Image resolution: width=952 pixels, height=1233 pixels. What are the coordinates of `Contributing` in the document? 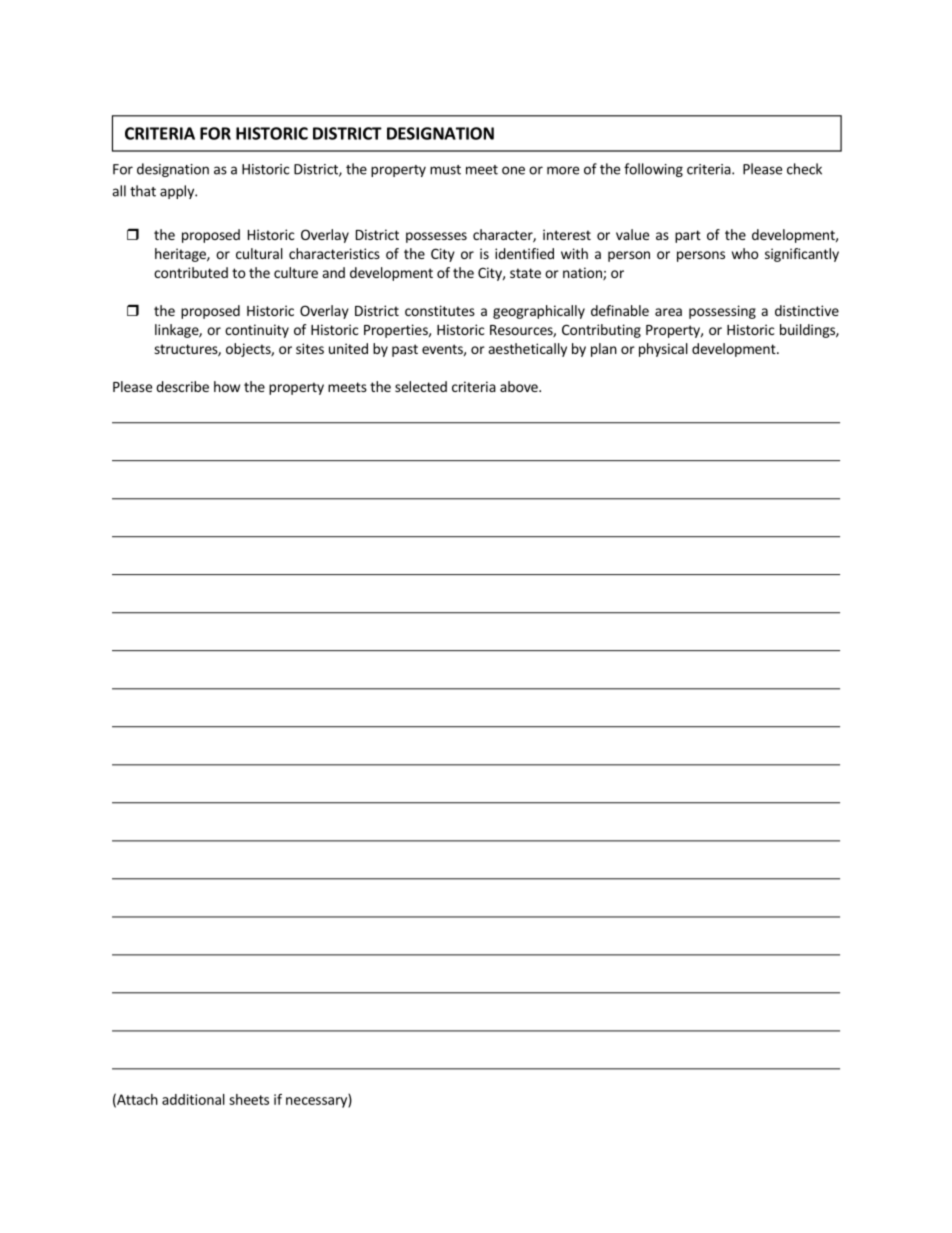 It's located at (601, 331).
